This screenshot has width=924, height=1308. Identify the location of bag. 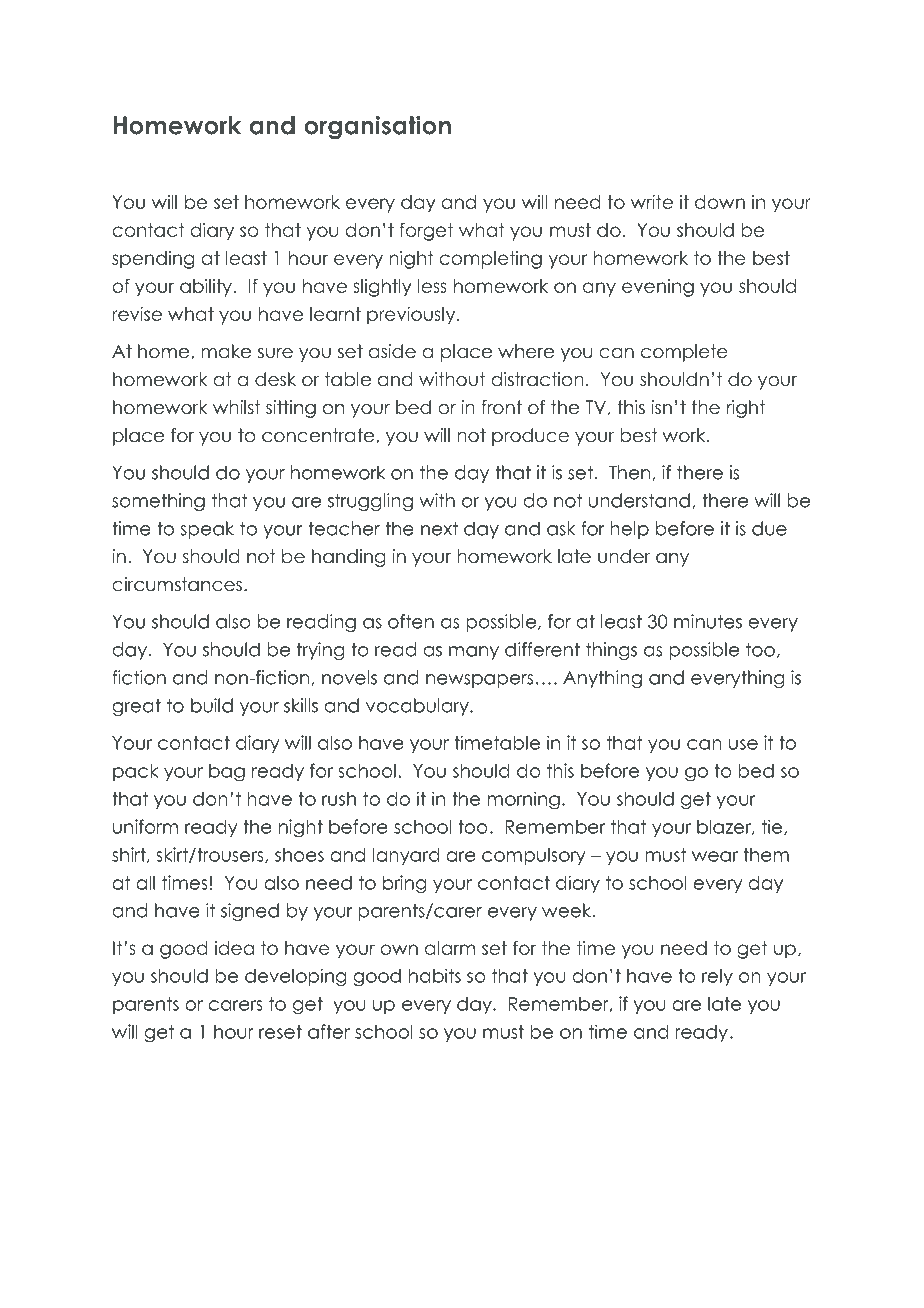
(227, 773).
